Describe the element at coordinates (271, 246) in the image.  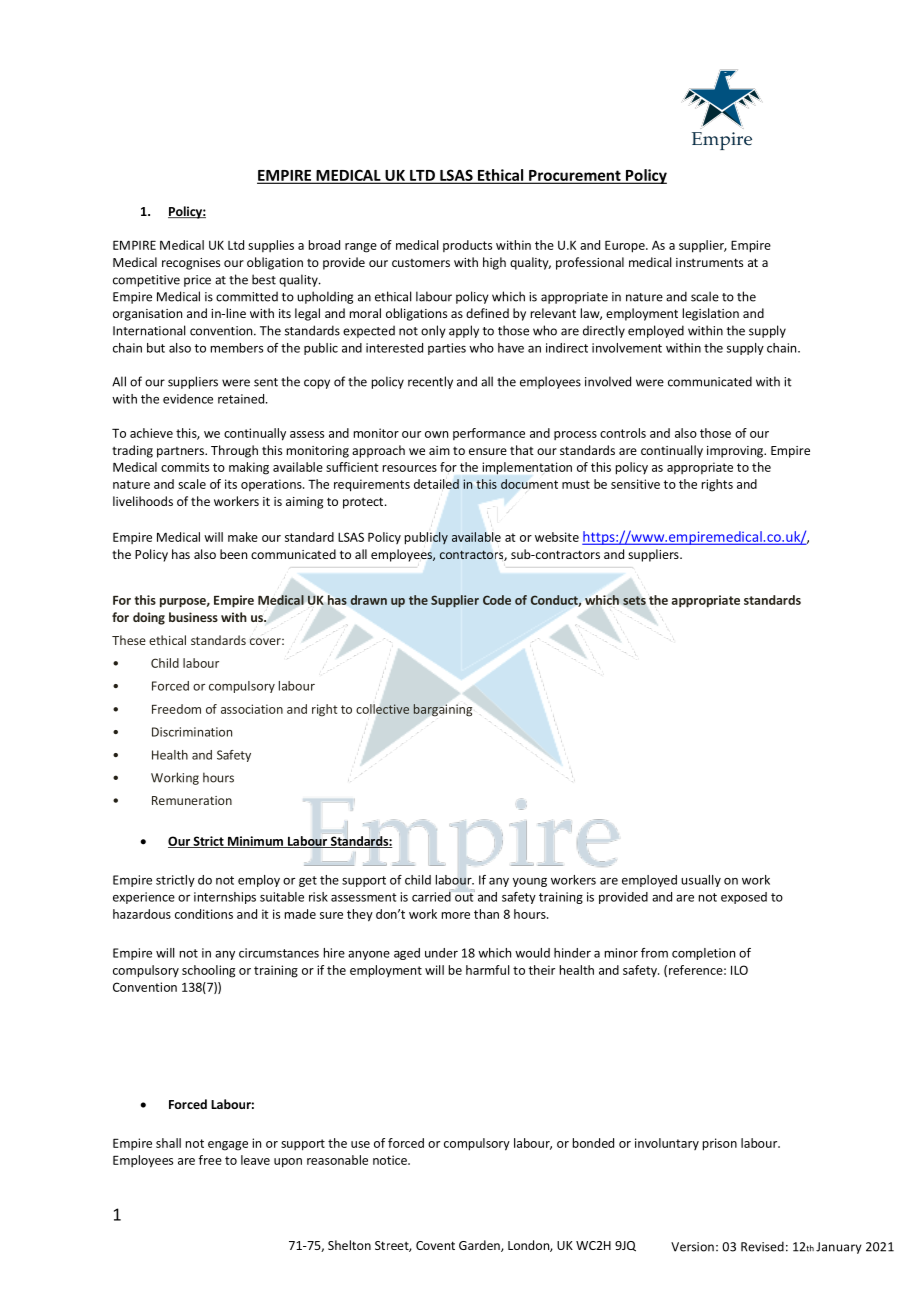
I see `supplies` at that location.
